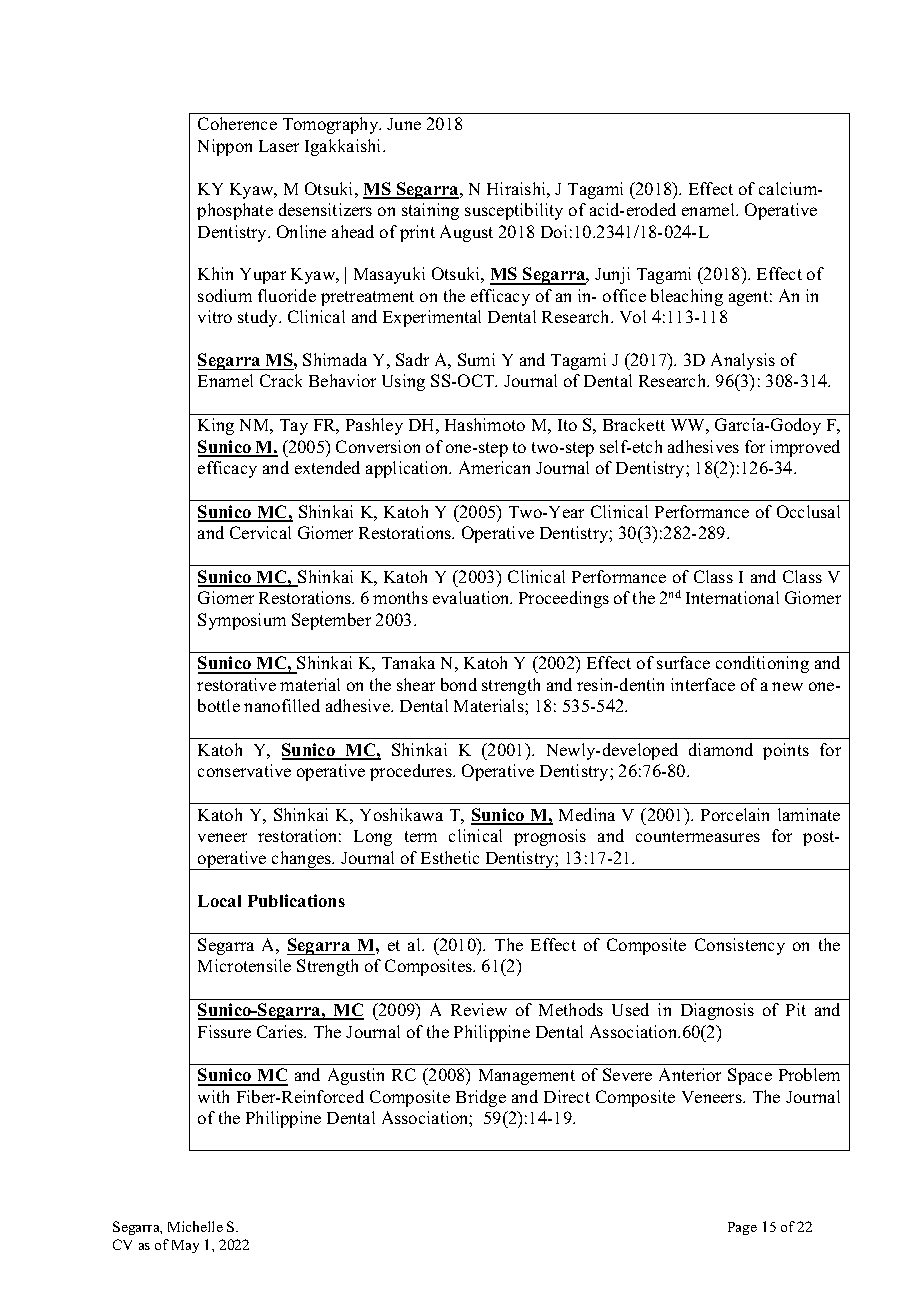  I want to click on Bridge, so click(481, 1098).
